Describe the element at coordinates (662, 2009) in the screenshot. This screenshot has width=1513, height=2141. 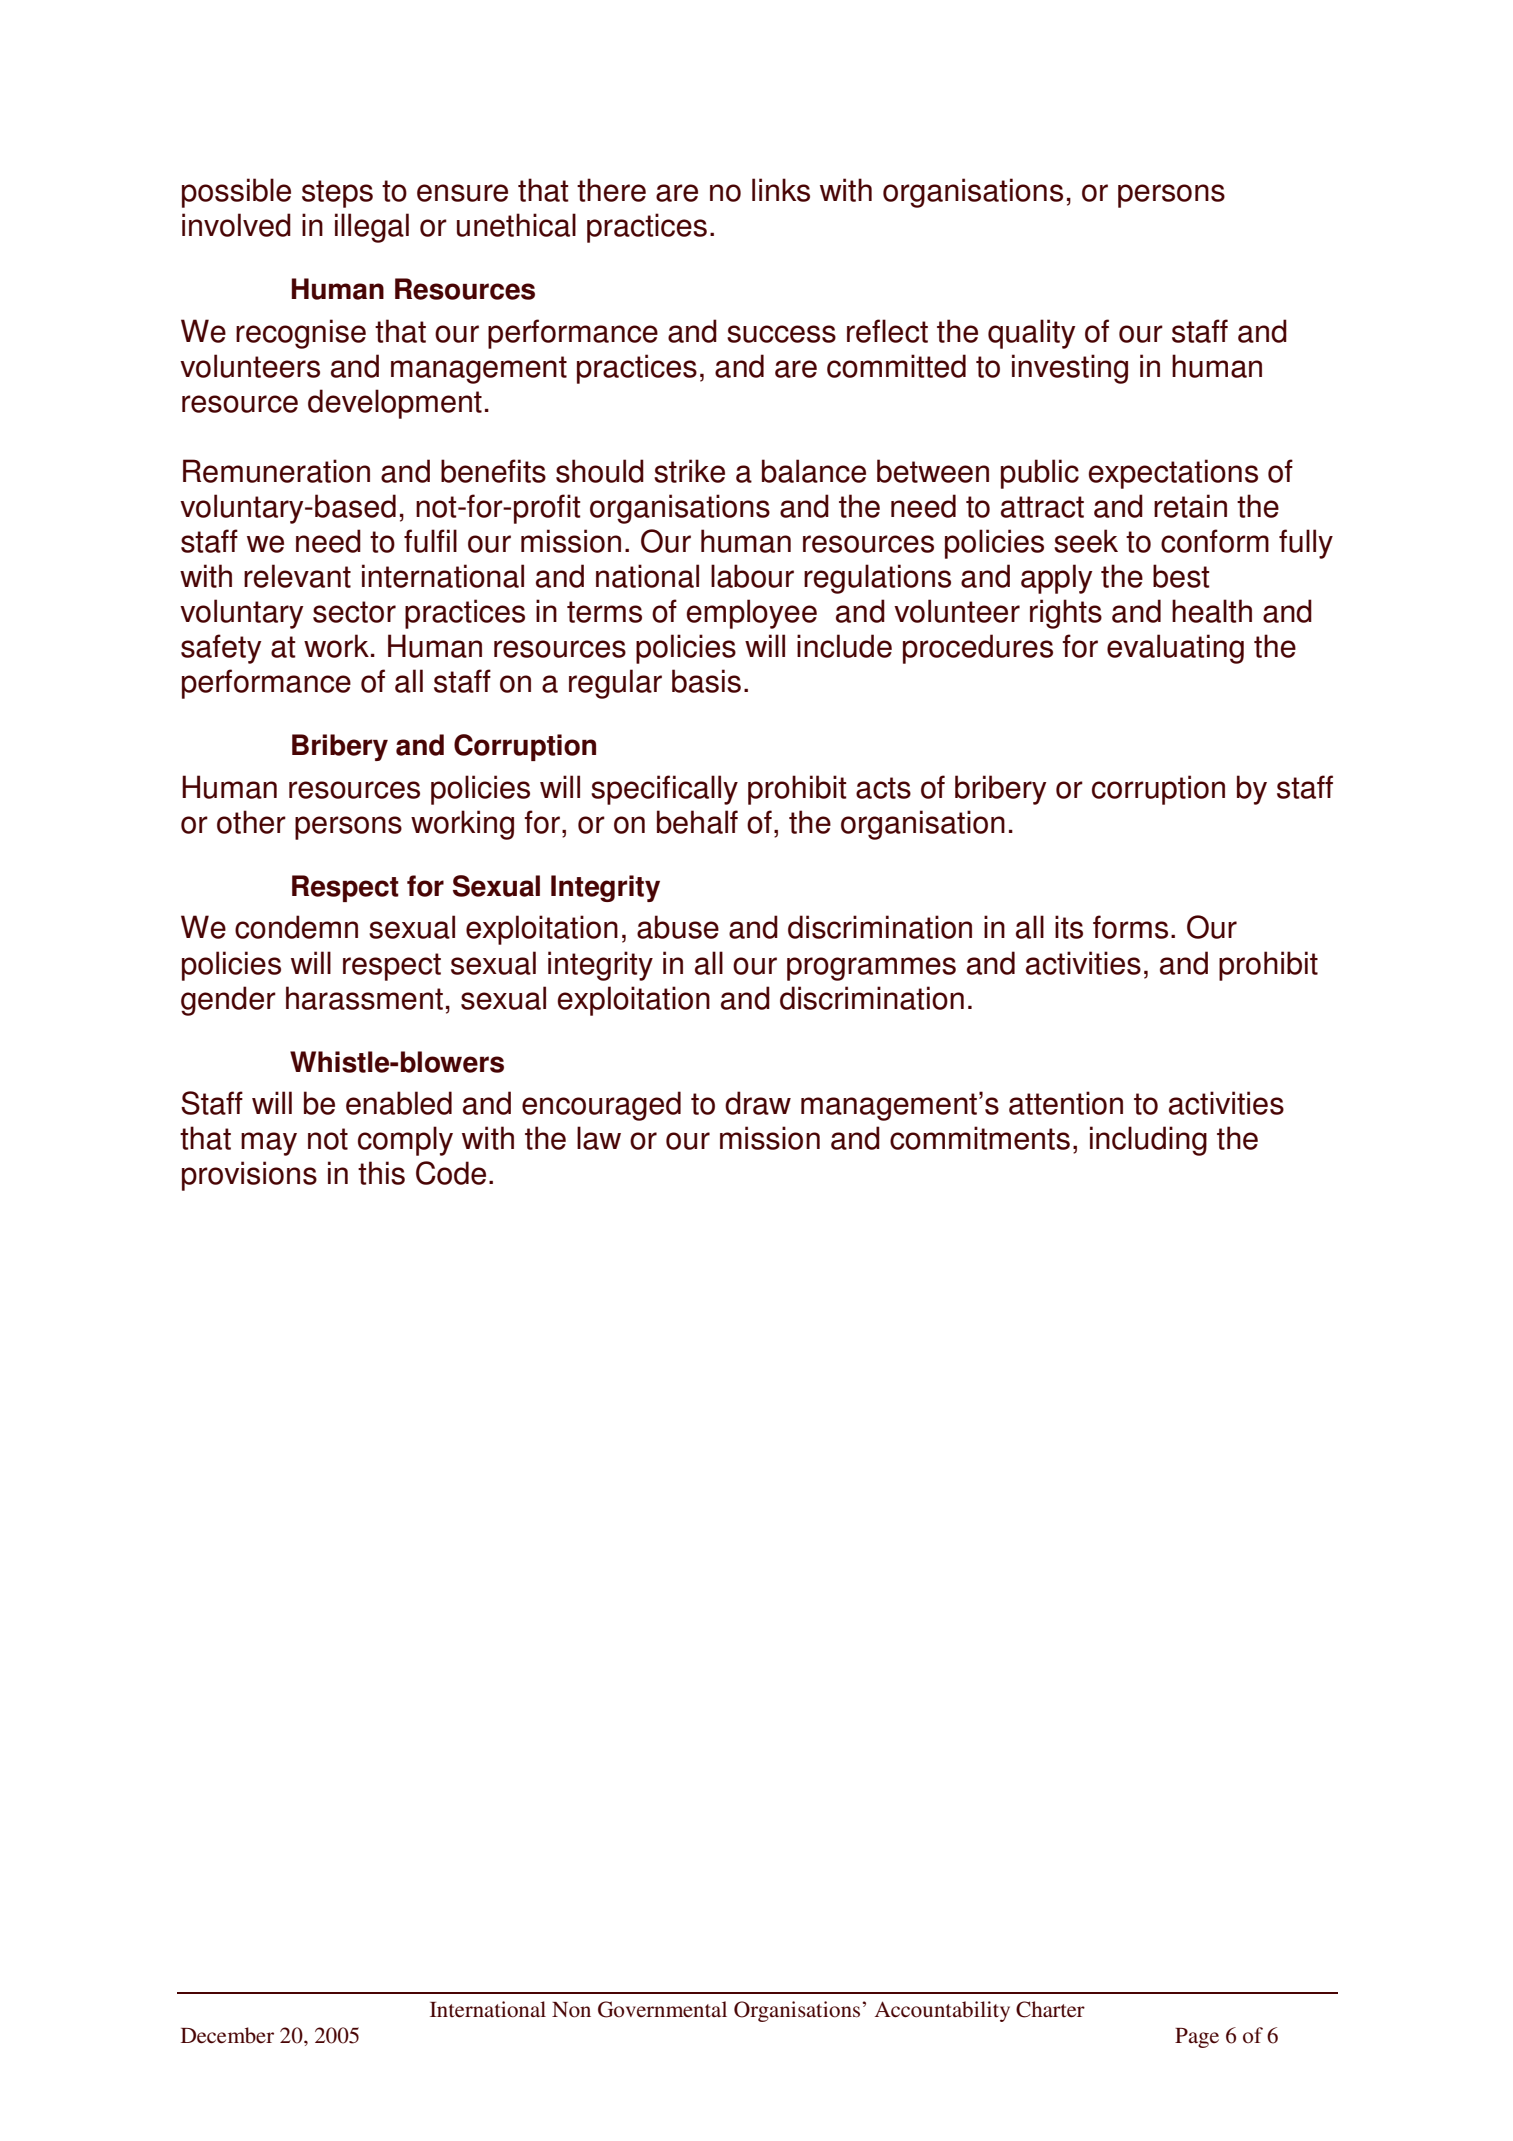
I see `Governmental` at that location.
